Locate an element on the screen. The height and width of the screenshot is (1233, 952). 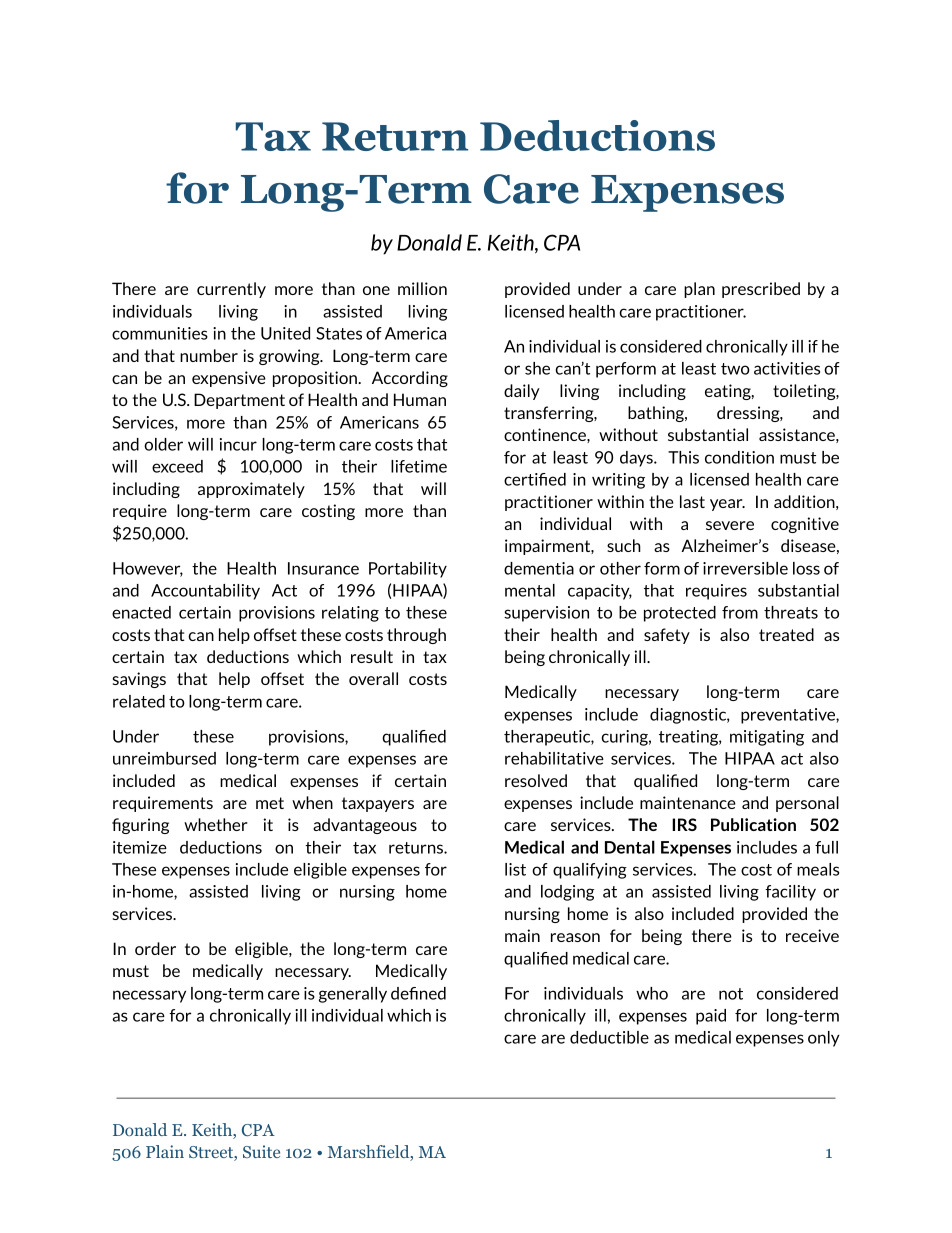
severe is located at coordinates (730, 525).
